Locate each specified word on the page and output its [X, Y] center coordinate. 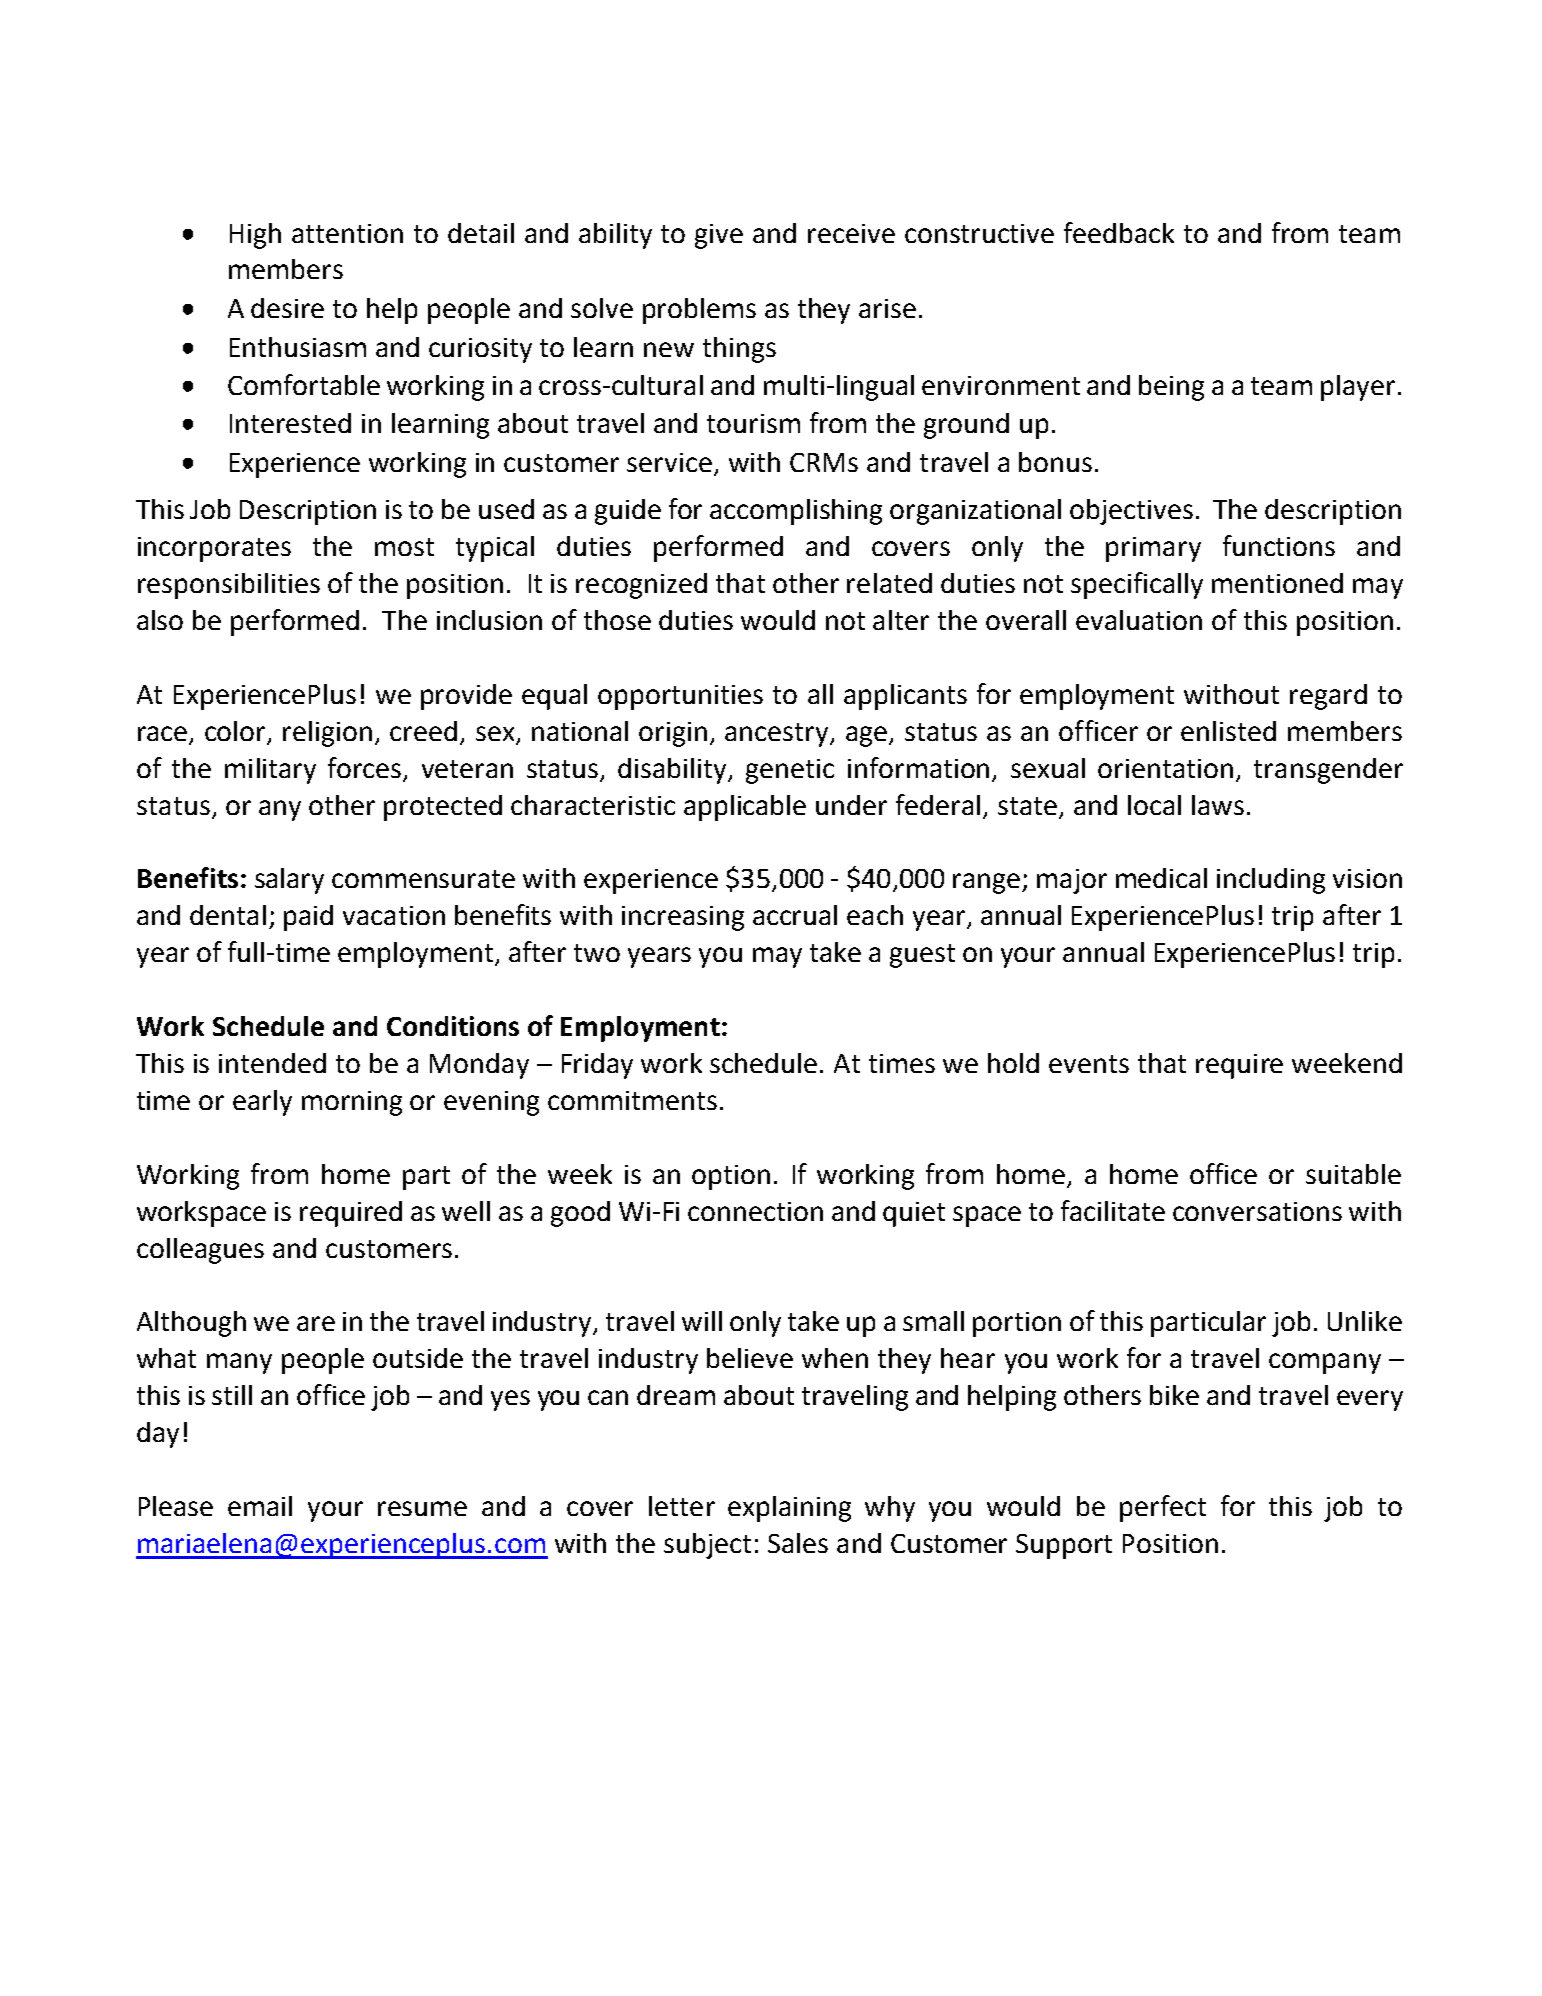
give [719, 236]
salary [289, 881]
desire [287, 308]
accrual [795, 915]
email [260, 1506]
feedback [1119, 232]
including [1271, 881]
